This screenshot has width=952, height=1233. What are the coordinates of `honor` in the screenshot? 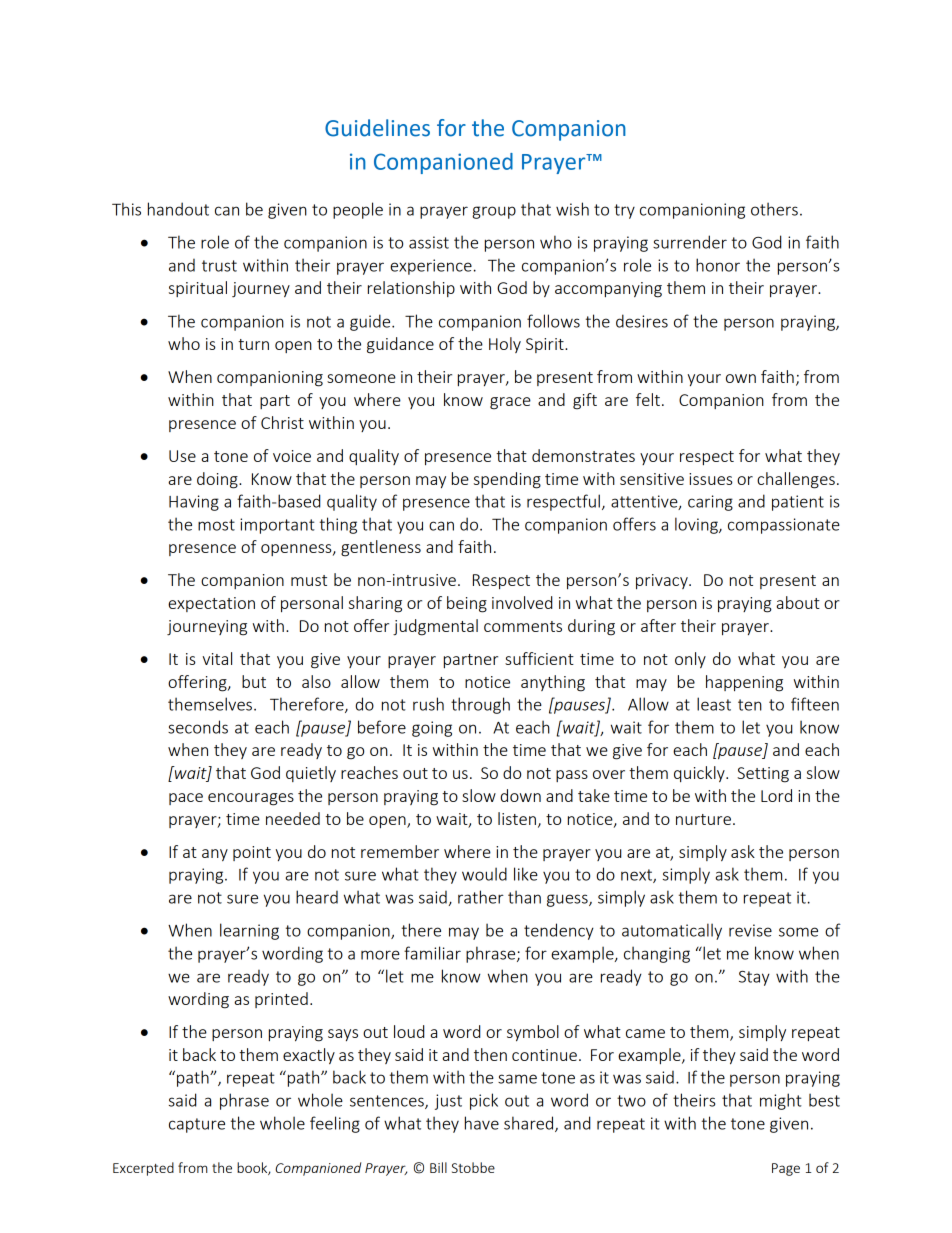 It's located at (718, 265).
